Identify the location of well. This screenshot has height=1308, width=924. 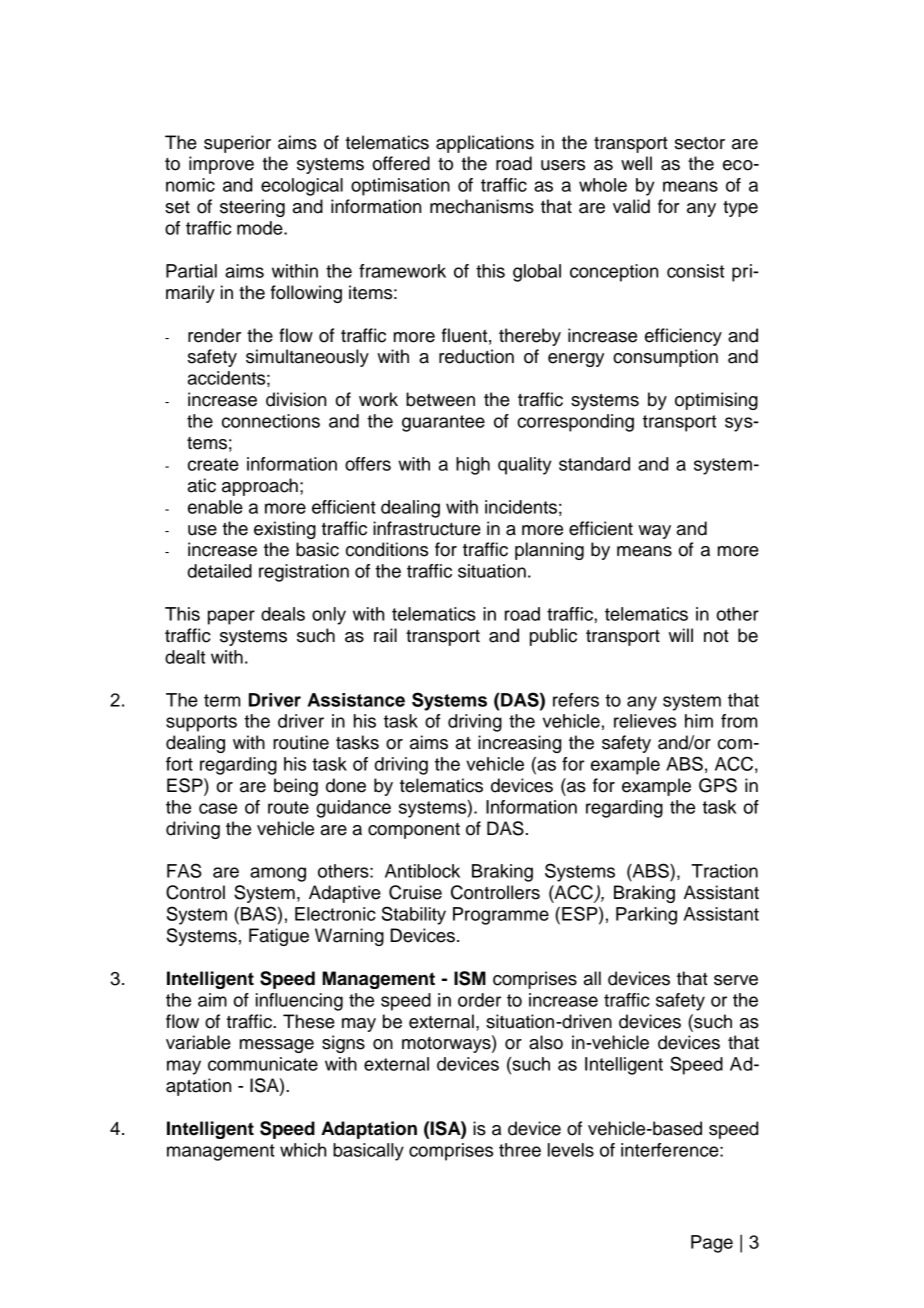
(636, 163).
